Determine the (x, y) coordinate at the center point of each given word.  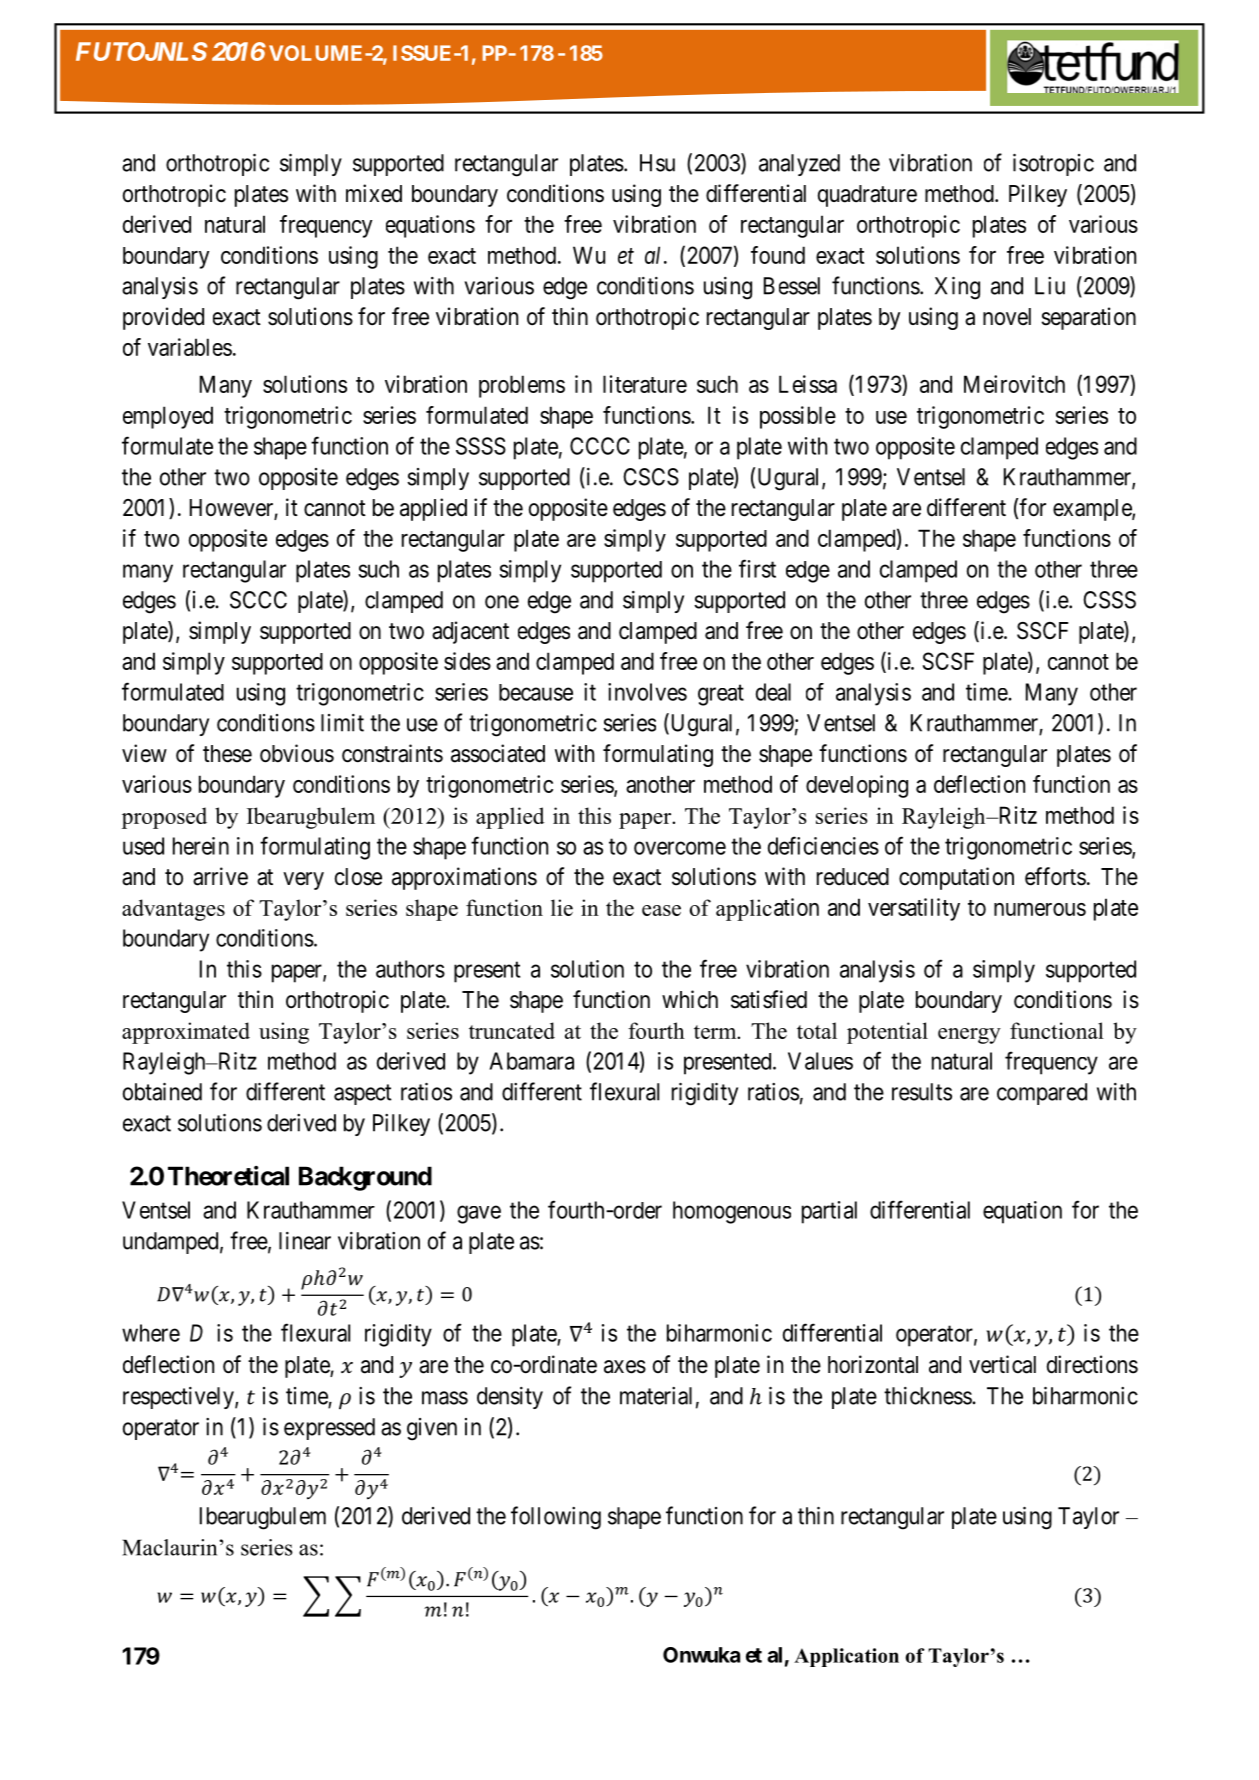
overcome (680, 848)
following (556, 1518)
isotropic (1053, 165)
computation (956, 878)
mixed (374, 193)
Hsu (657, 163)
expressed (329, 1429)
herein (201, 846)
